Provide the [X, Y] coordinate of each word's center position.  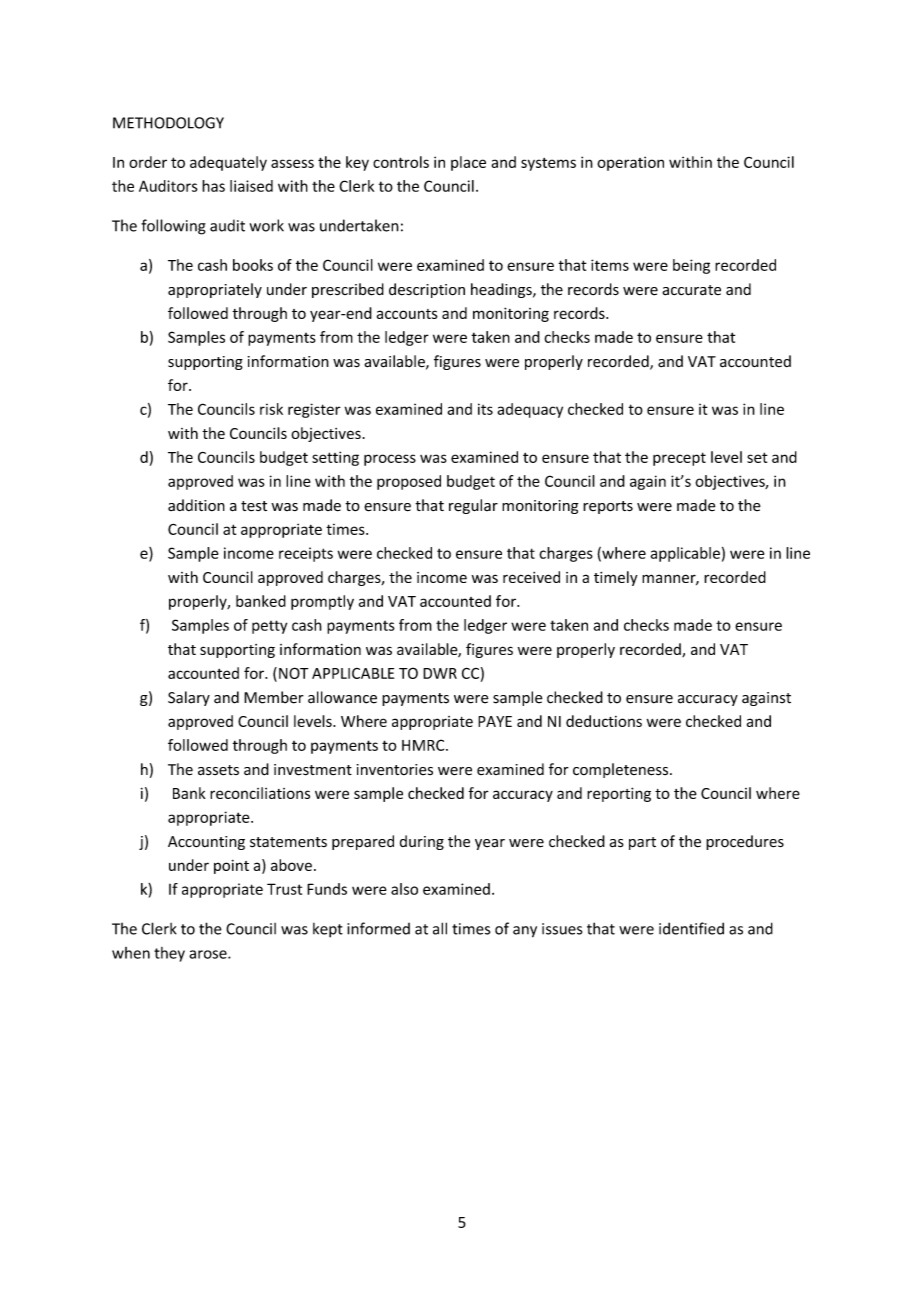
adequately [228, 163]
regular [473, 506]
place [468, 163]
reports [608, 507]
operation [630, 163]
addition [196, 505]
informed [378, 928]
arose [209, 954]
